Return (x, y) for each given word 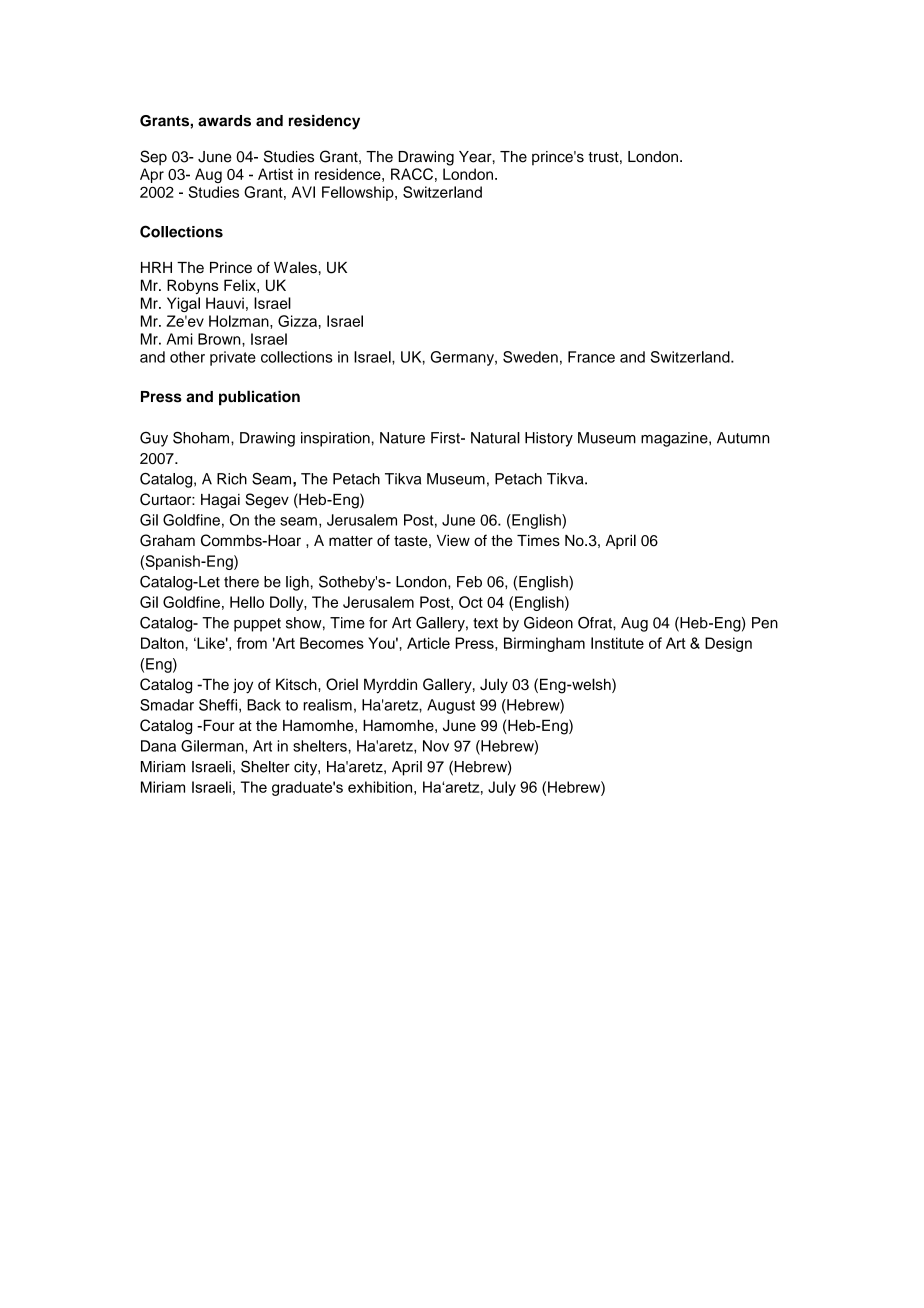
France (591, 357)
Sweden (530, 357)
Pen (765, 623)
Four (218, 725)
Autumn (743, 438)
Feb (469, 582)
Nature (402, 438)
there (241, 582)
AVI (303, 192)
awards (224, 121)
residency (324, 122)
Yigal (183, 304)
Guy (154, 439)
